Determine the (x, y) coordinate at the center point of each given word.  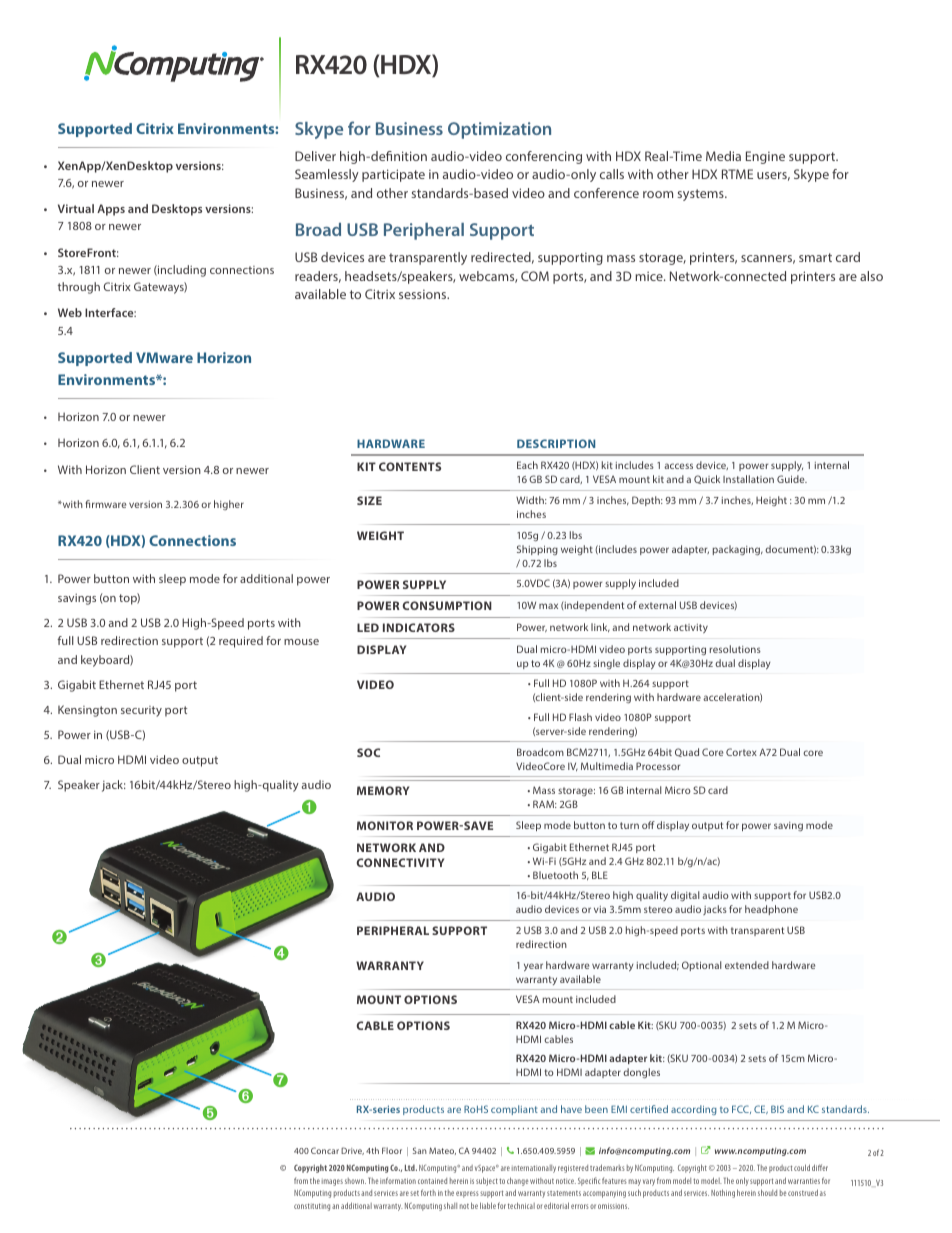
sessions (424, 294)
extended (747, 965)
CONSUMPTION (447, 605)
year (533, 967)
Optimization (499, 130)
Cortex (741, 752)
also (871, 276)
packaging (737, 550)
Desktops (177, 210)
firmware (105, 504)
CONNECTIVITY (400, 862)
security (141, 711)
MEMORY (383, 790)
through (79, 288)
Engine (765, 157)
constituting (312, 1207)
